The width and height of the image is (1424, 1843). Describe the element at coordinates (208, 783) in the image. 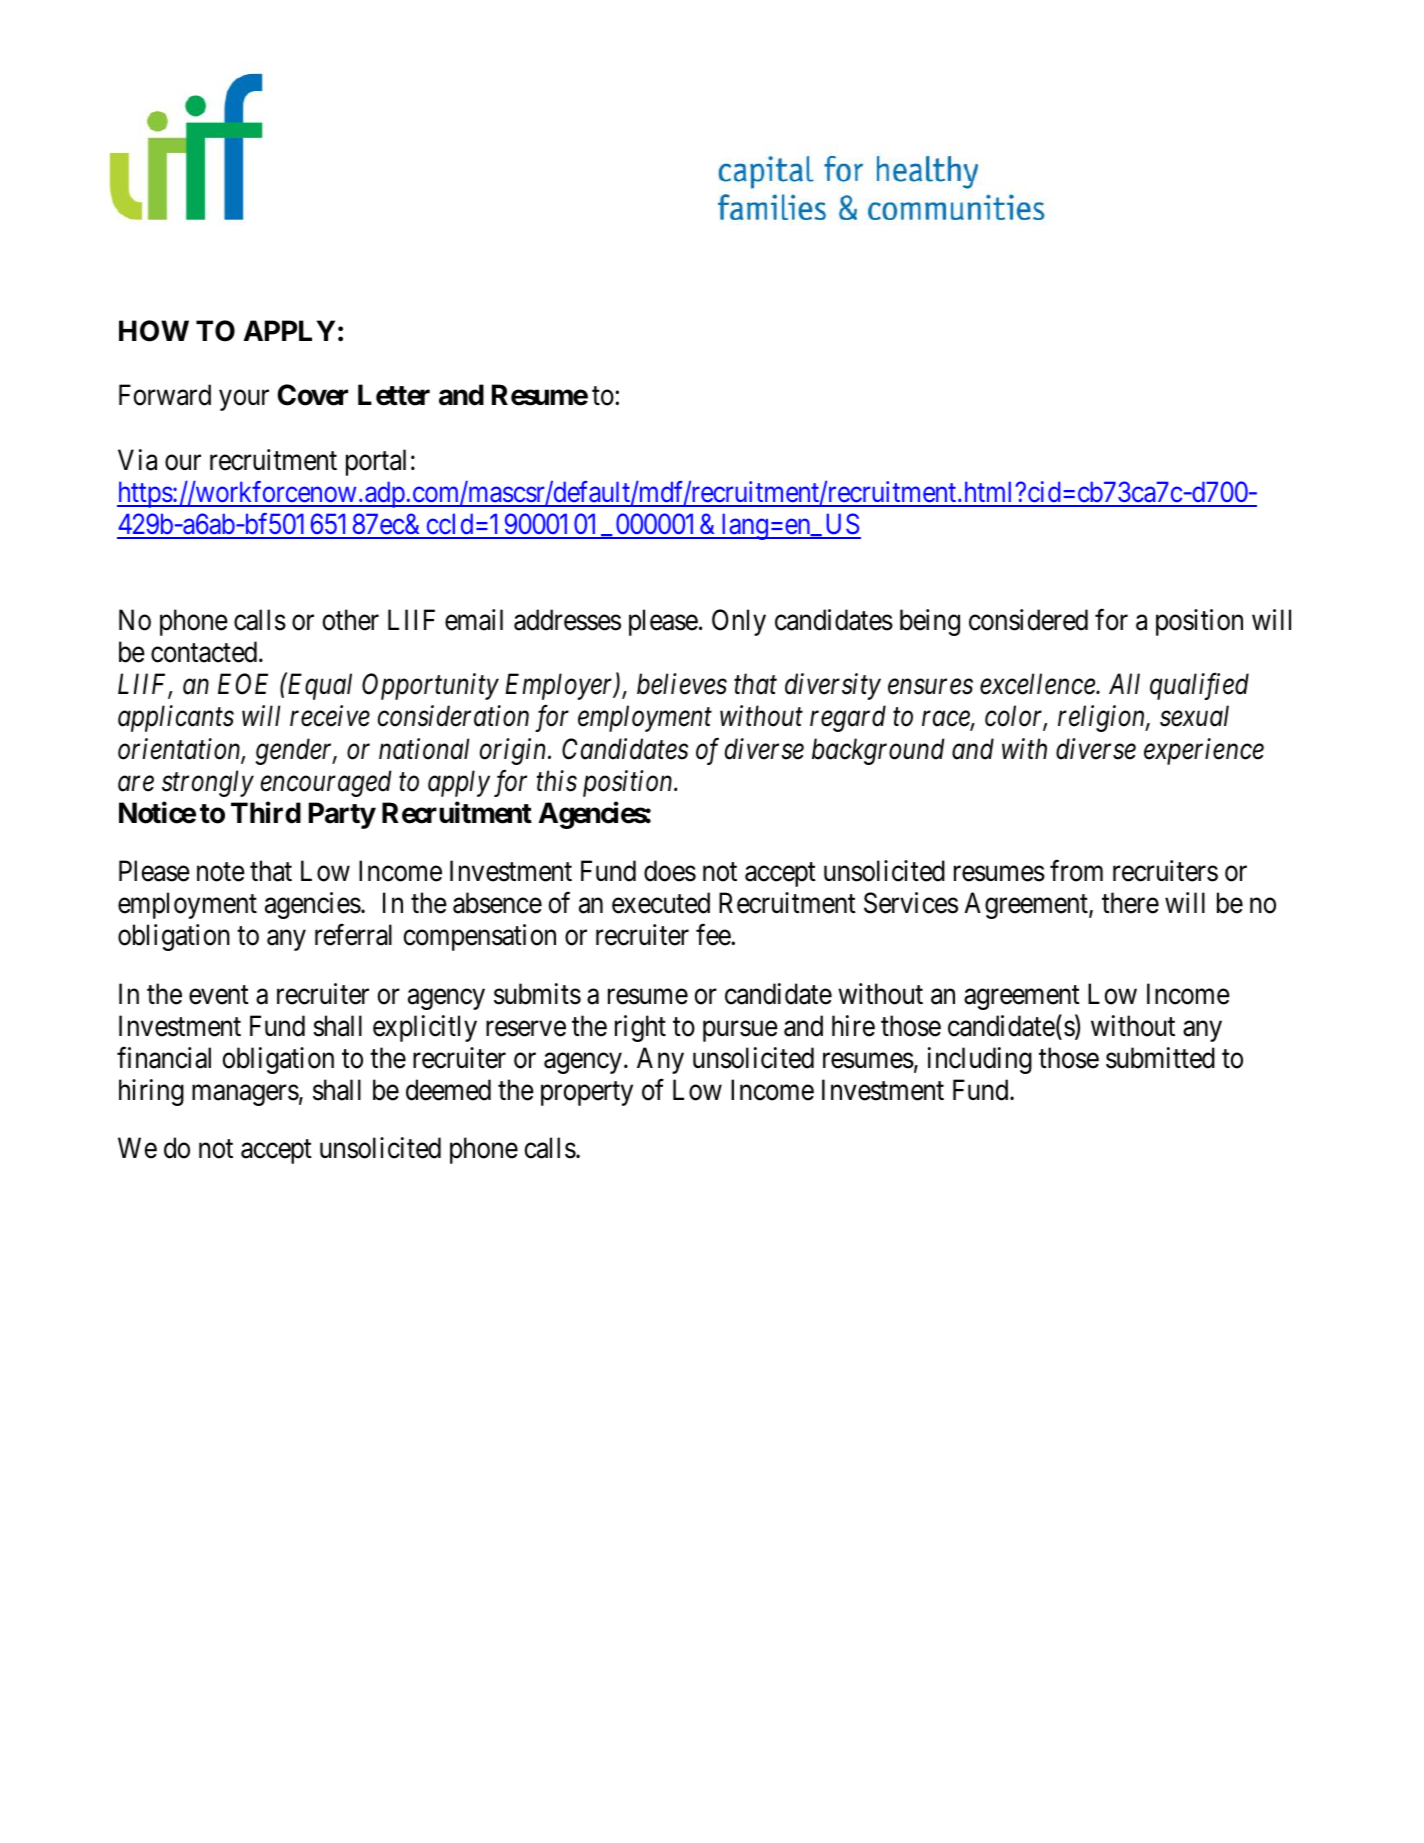

I see `strongly` at that location.
